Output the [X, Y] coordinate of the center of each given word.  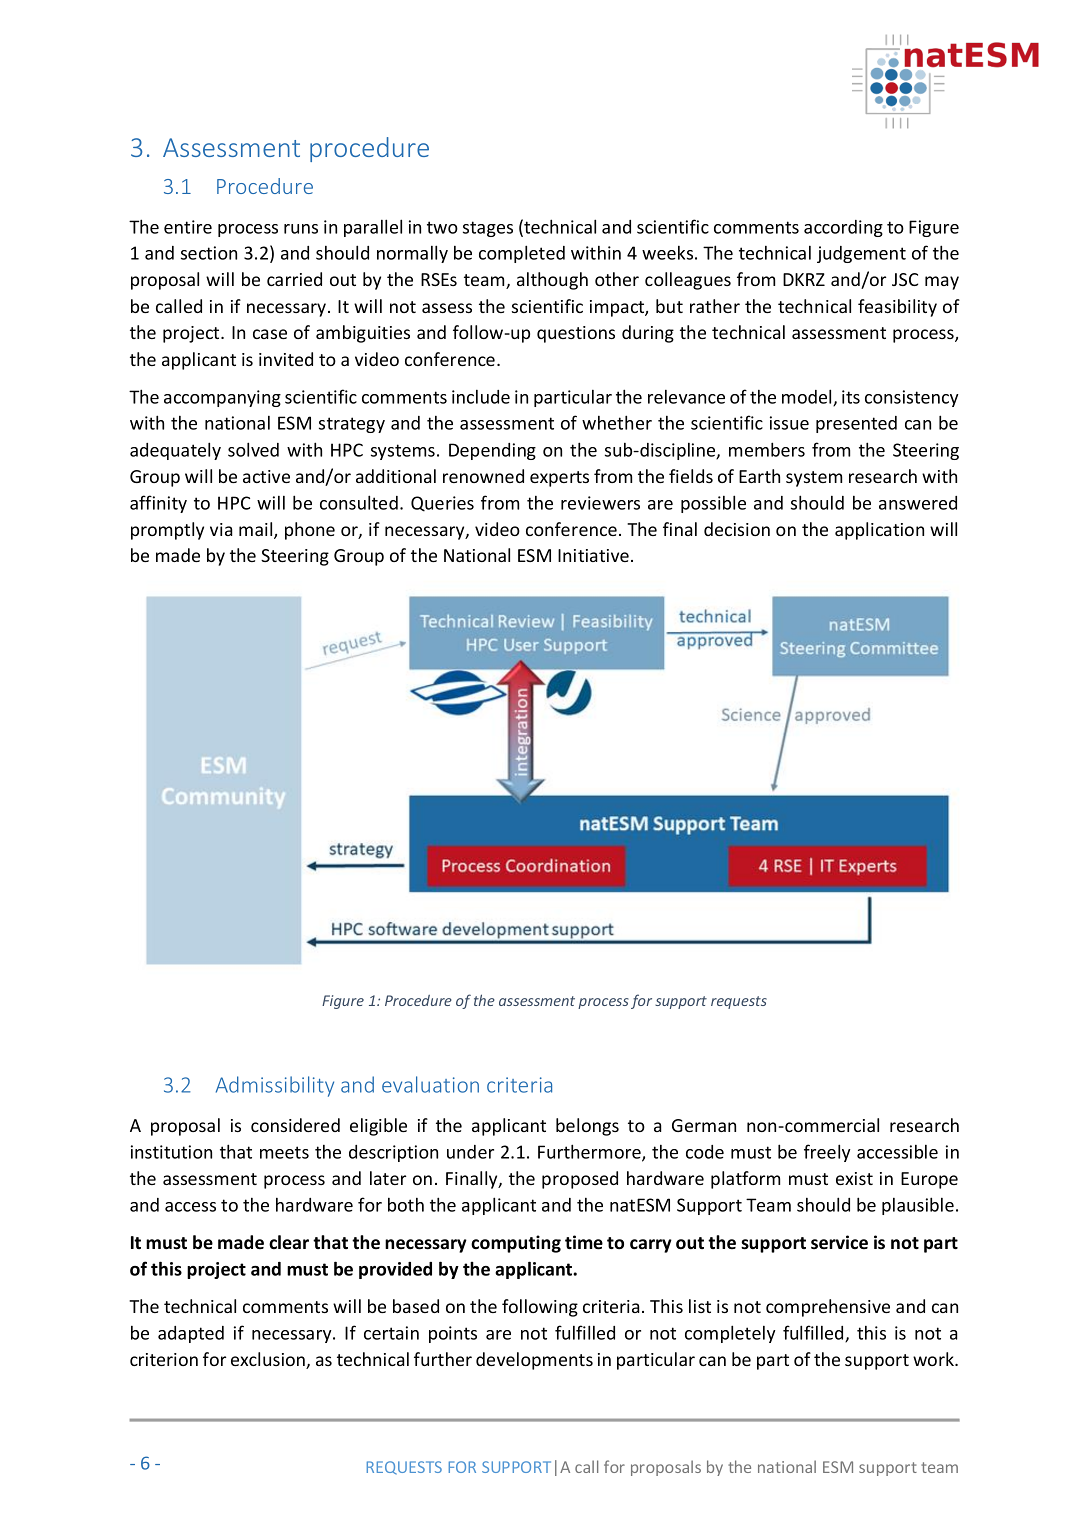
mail [257, 530]
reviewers [600, 503]
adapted [191, 1334]
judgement [861, 254]
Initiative [593, 555]
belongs [587, 1127]
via [221, 529]
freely [827, 1153]
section [209, 253]
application [879, 531]
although [552, 281]
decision [737, 529]
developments [534, 1361]
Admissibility [275, 1086]
